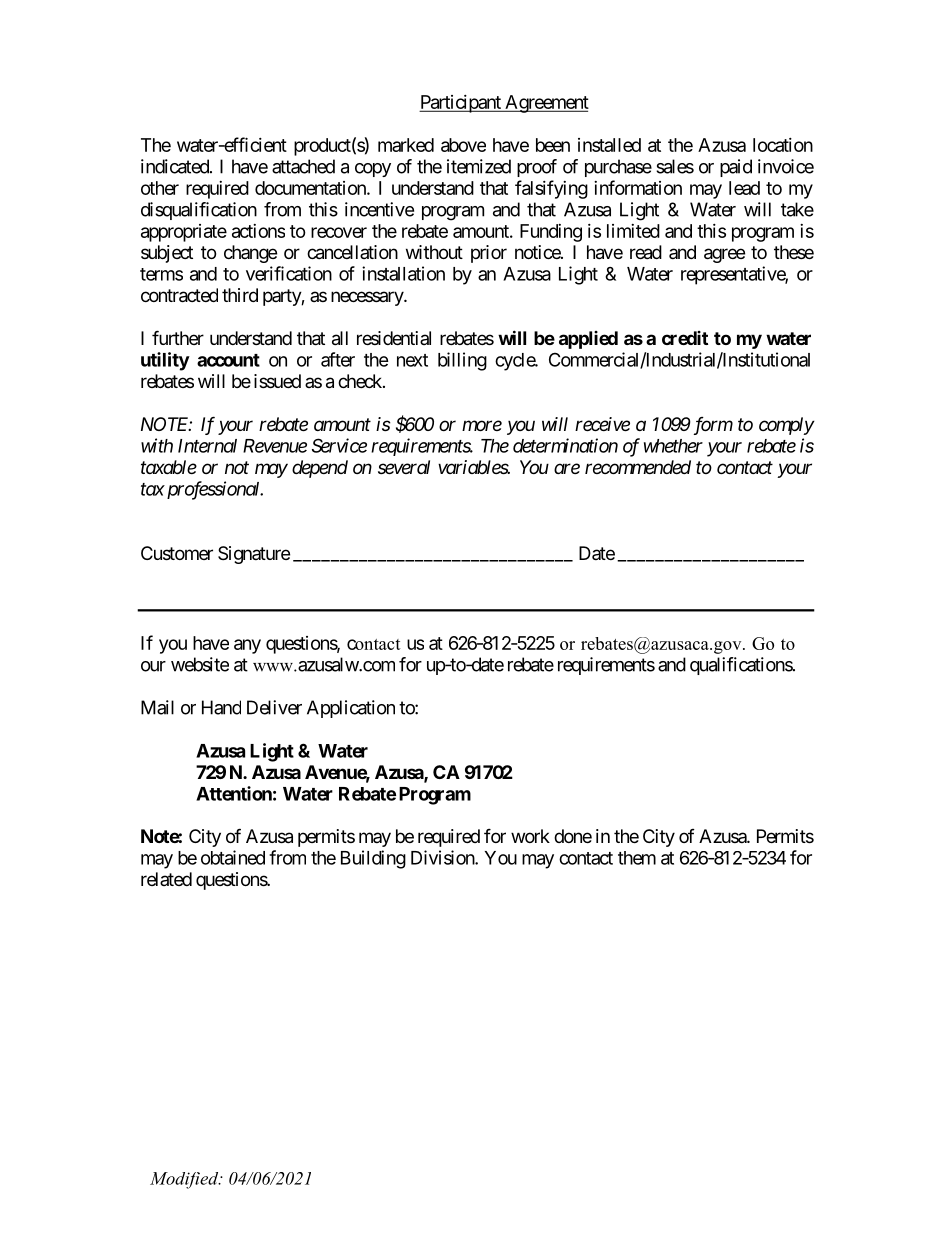  Describe the element at coordinates (736, 168) in the screenshot. I see `paid` at that location.
